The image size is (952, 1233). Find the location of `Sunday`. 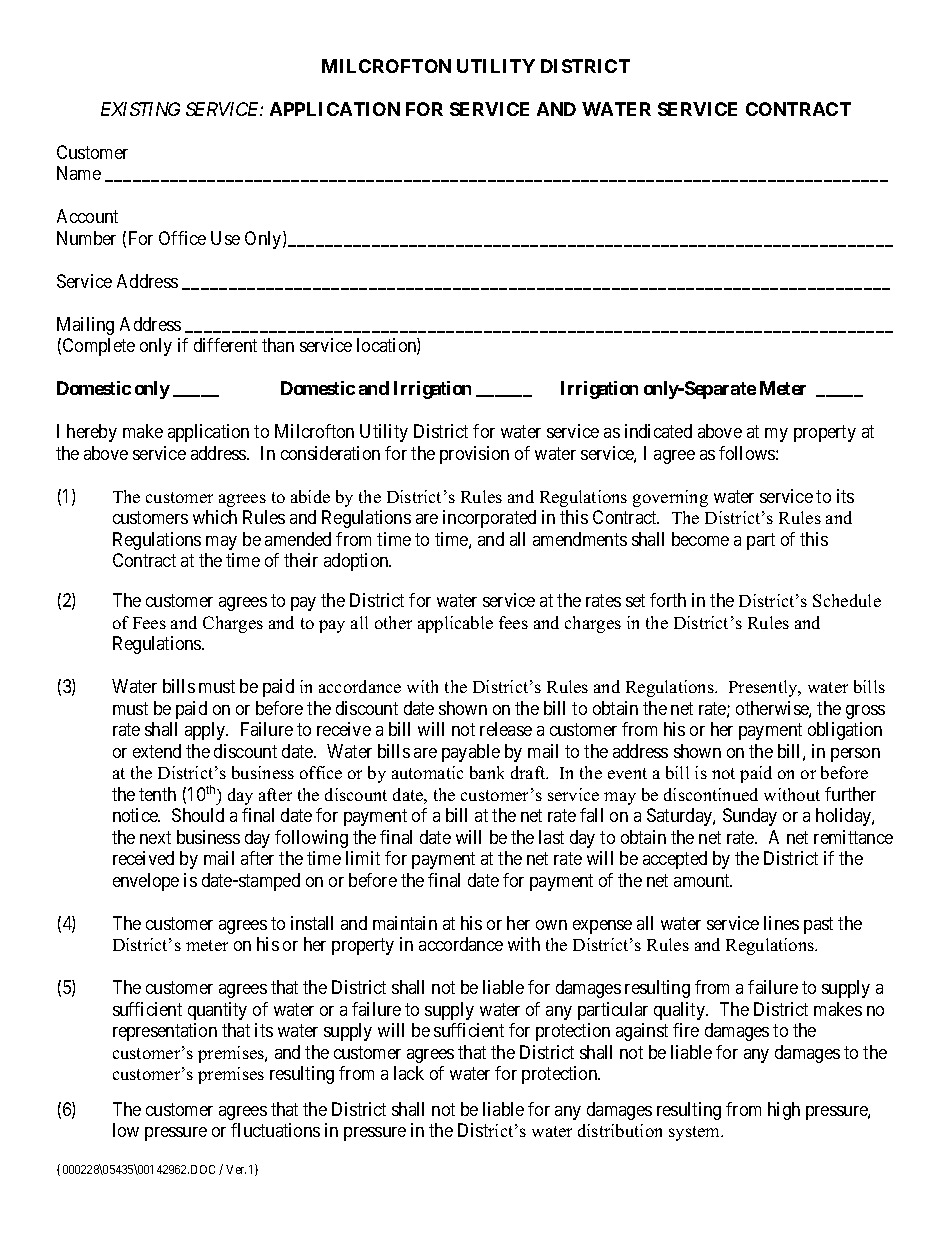

Sunday is located at coordinates (750, 817).
